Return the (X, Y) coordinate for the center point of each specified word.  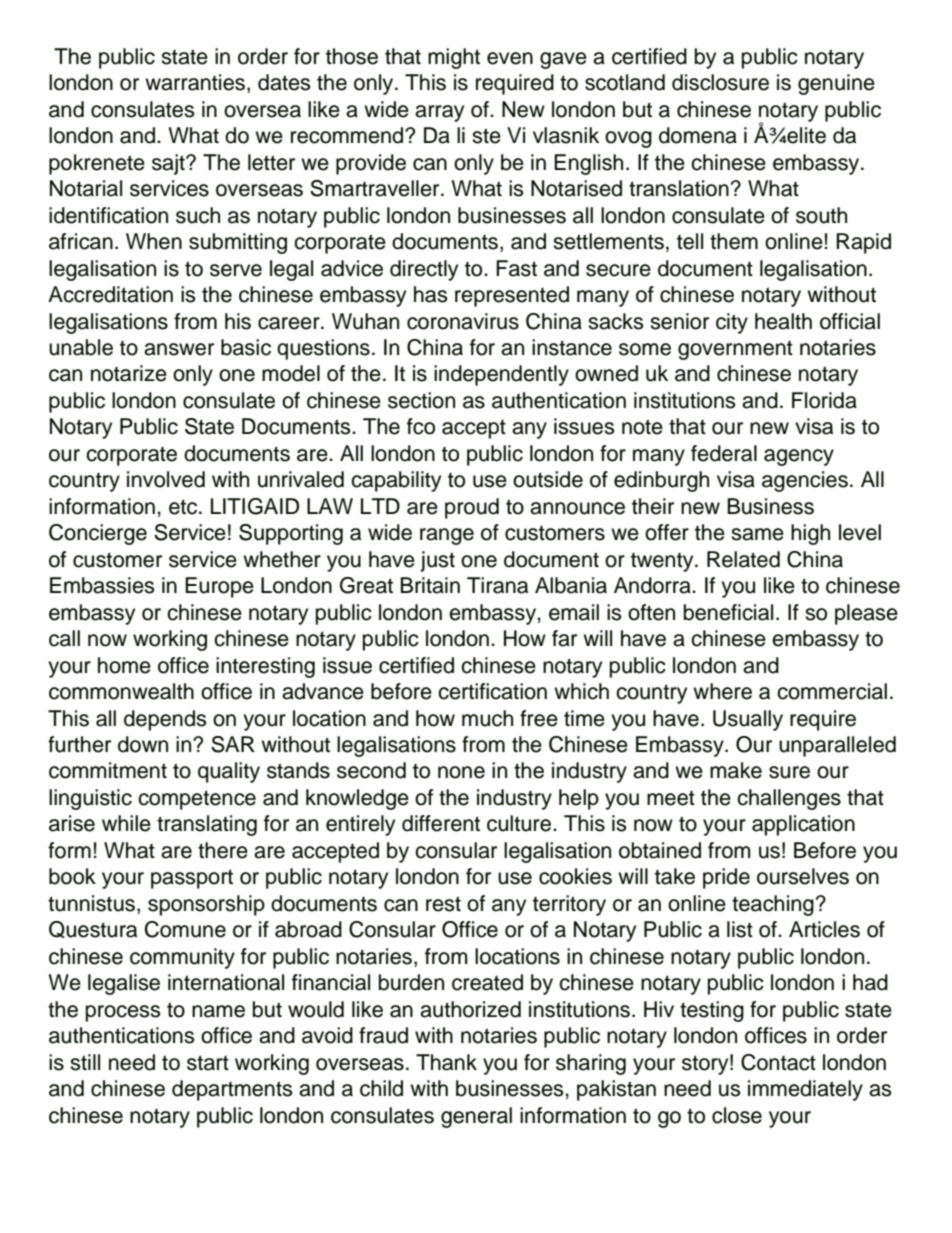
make (736, 770)
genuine (836, 84)
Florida (824, 400)
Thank (446, 1062)
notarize (129, 373)
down (143, 744)
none (461, 772)
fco (421, 426)
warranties (195, 82)
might (454, 58)
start (208, 1063)
